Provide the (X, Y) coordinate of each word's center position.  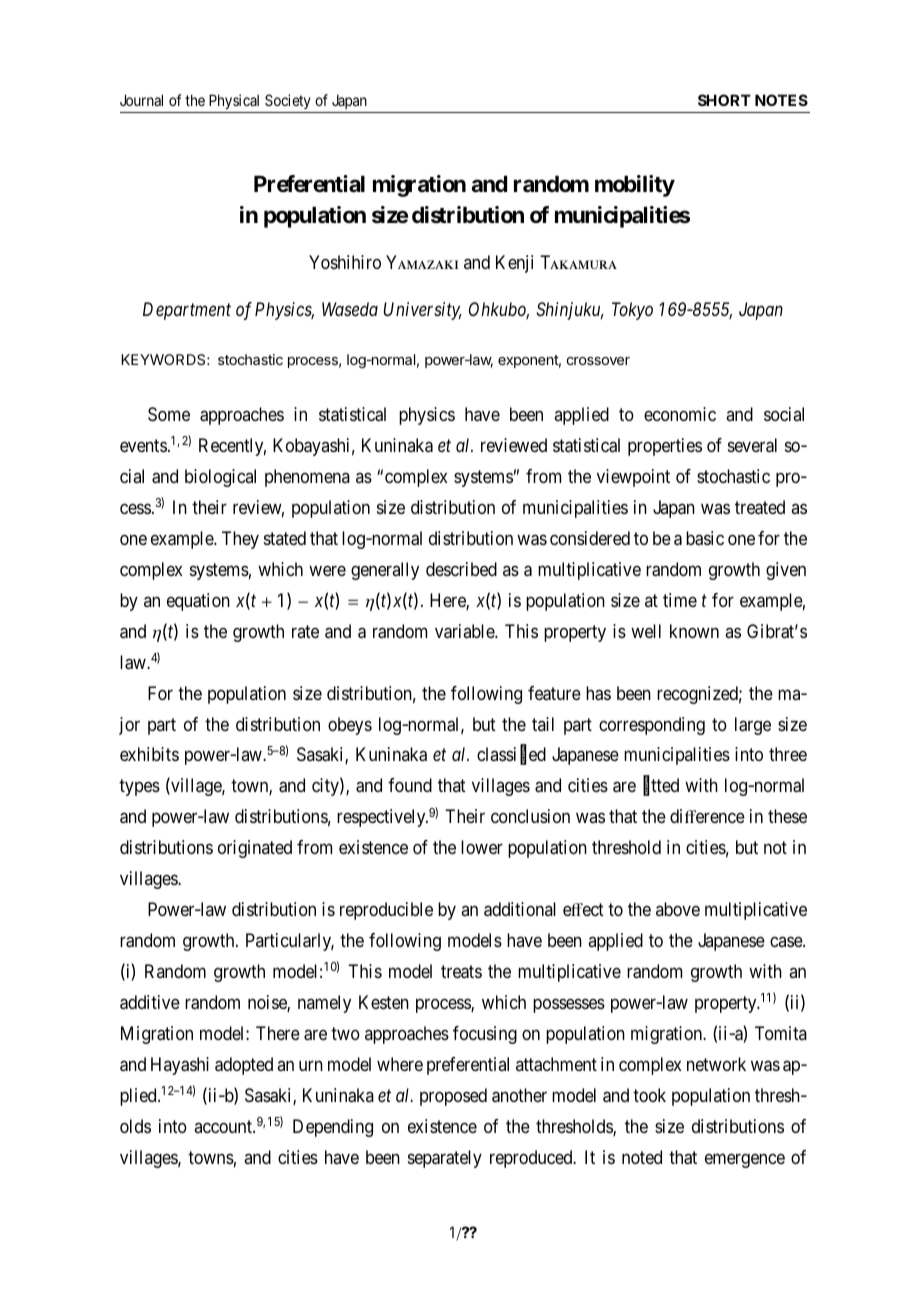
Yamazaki (422, 262)
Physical (234, 101)
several (752, 445)
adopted (244, 1066)
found (410, 785)
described (461, 569)
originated (255, 849)
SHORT (724, 100)
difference (707, 816)
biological (220, 478)
